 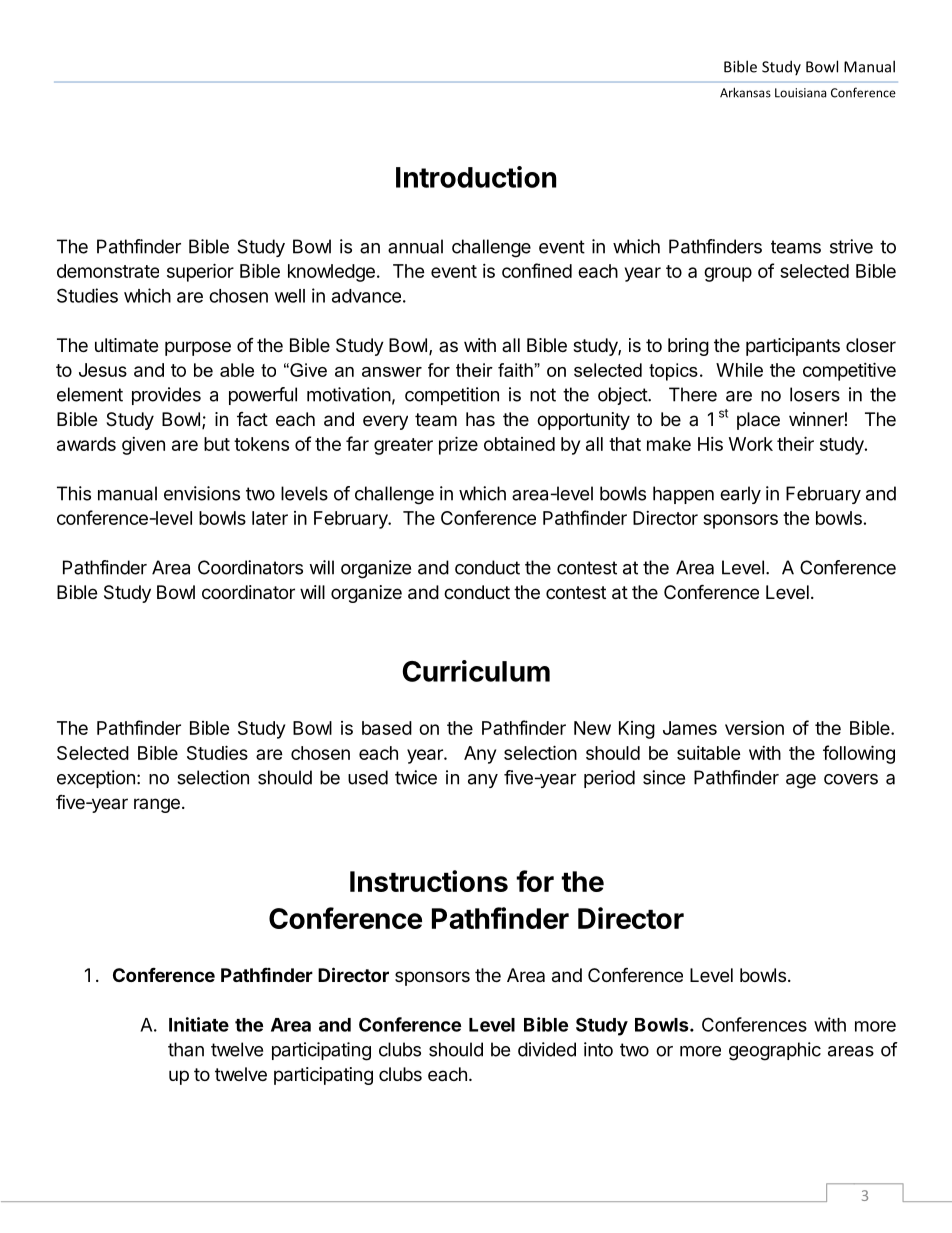 What do you see at coordinates (775, 1051) in the screenshot?
I see `geographic` at bounding box center [775, 1051].
